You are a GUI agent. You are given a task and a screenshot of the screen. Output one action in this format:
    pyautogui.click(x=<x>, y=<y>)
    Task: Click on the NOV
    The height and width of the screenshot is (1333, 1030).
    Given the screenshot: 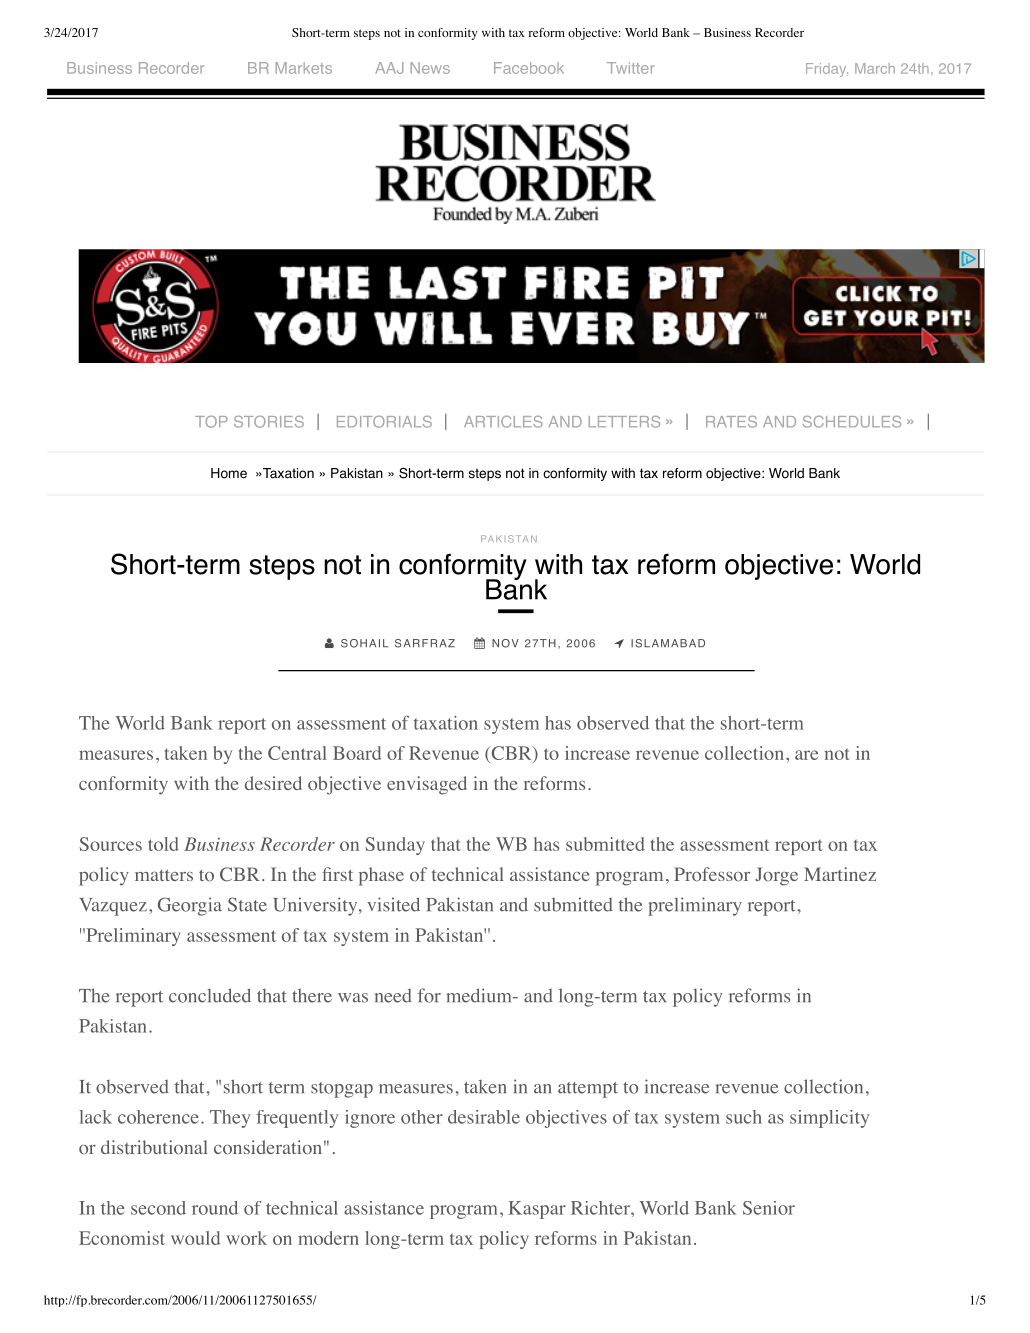 What is the action you would take?
    pyautogui.click(x=505, y=643)
